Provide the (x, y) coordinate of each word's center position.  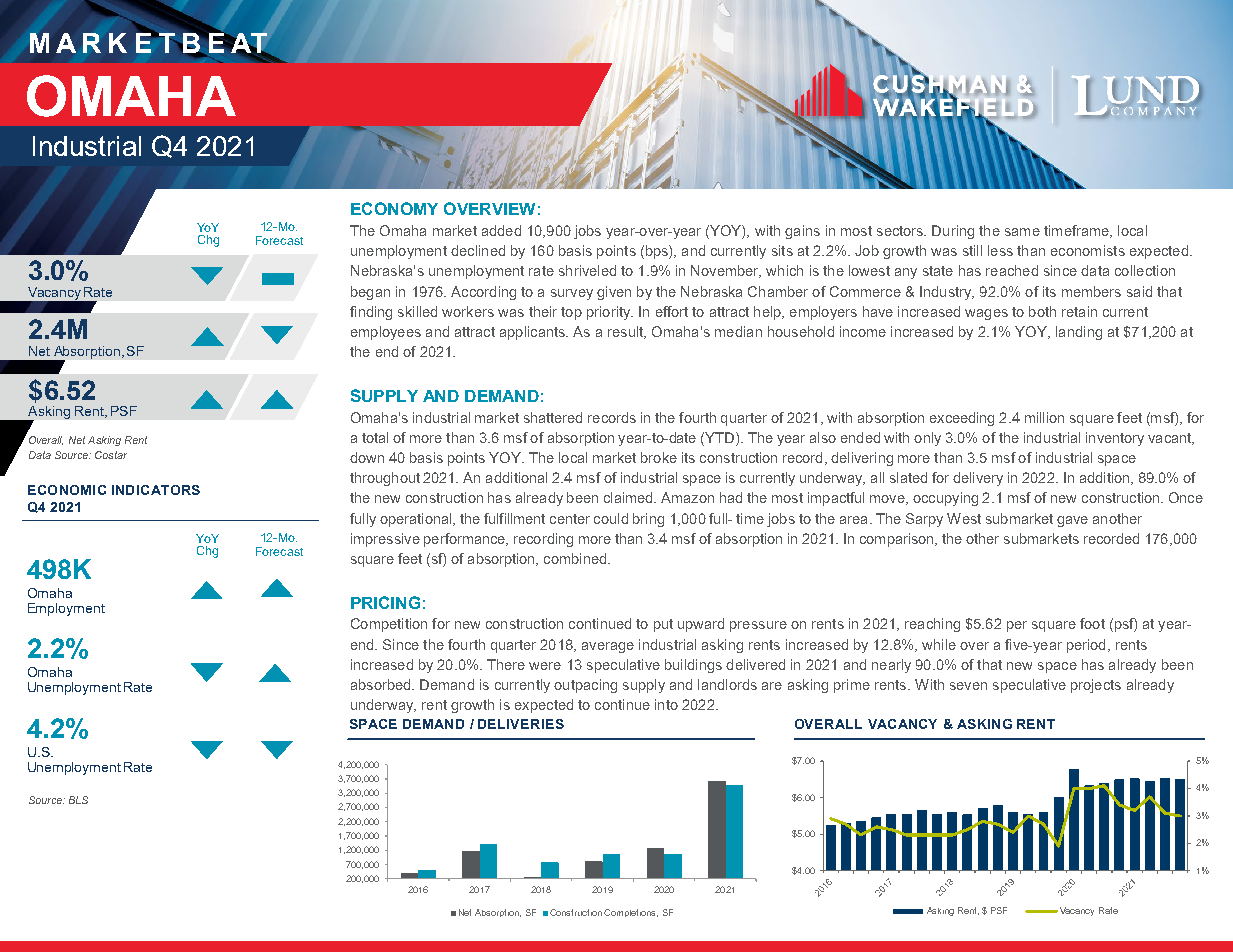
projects (1096, 686)
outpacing (585, 686)
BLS (78, 800)
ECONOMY (394, 208)
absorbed (382, 684)
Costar (111, 455)
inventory (1115, 439)
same (1022, 232)
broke (659, 457)
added (501, 230)
